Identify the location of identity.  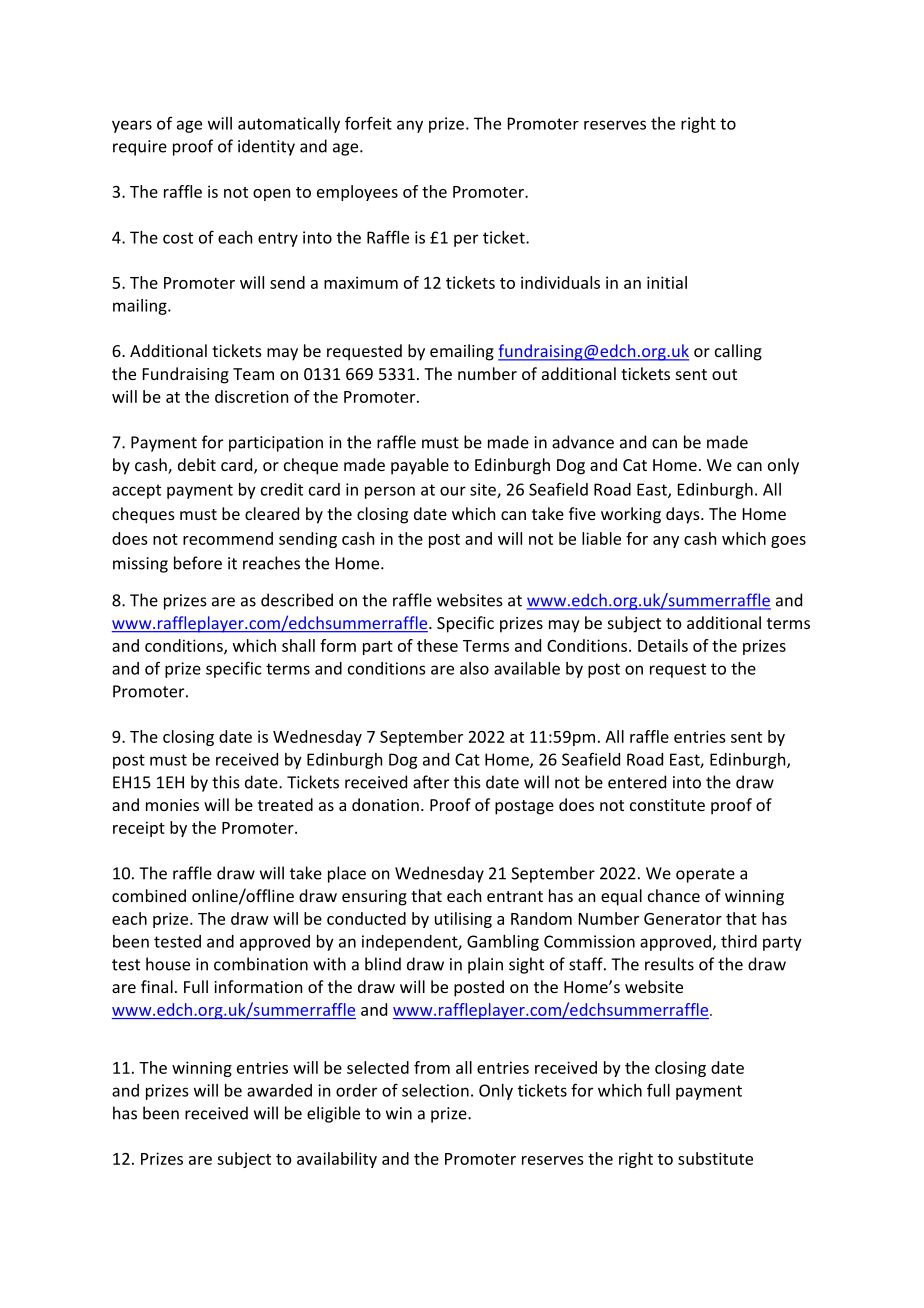
(266, 147).
